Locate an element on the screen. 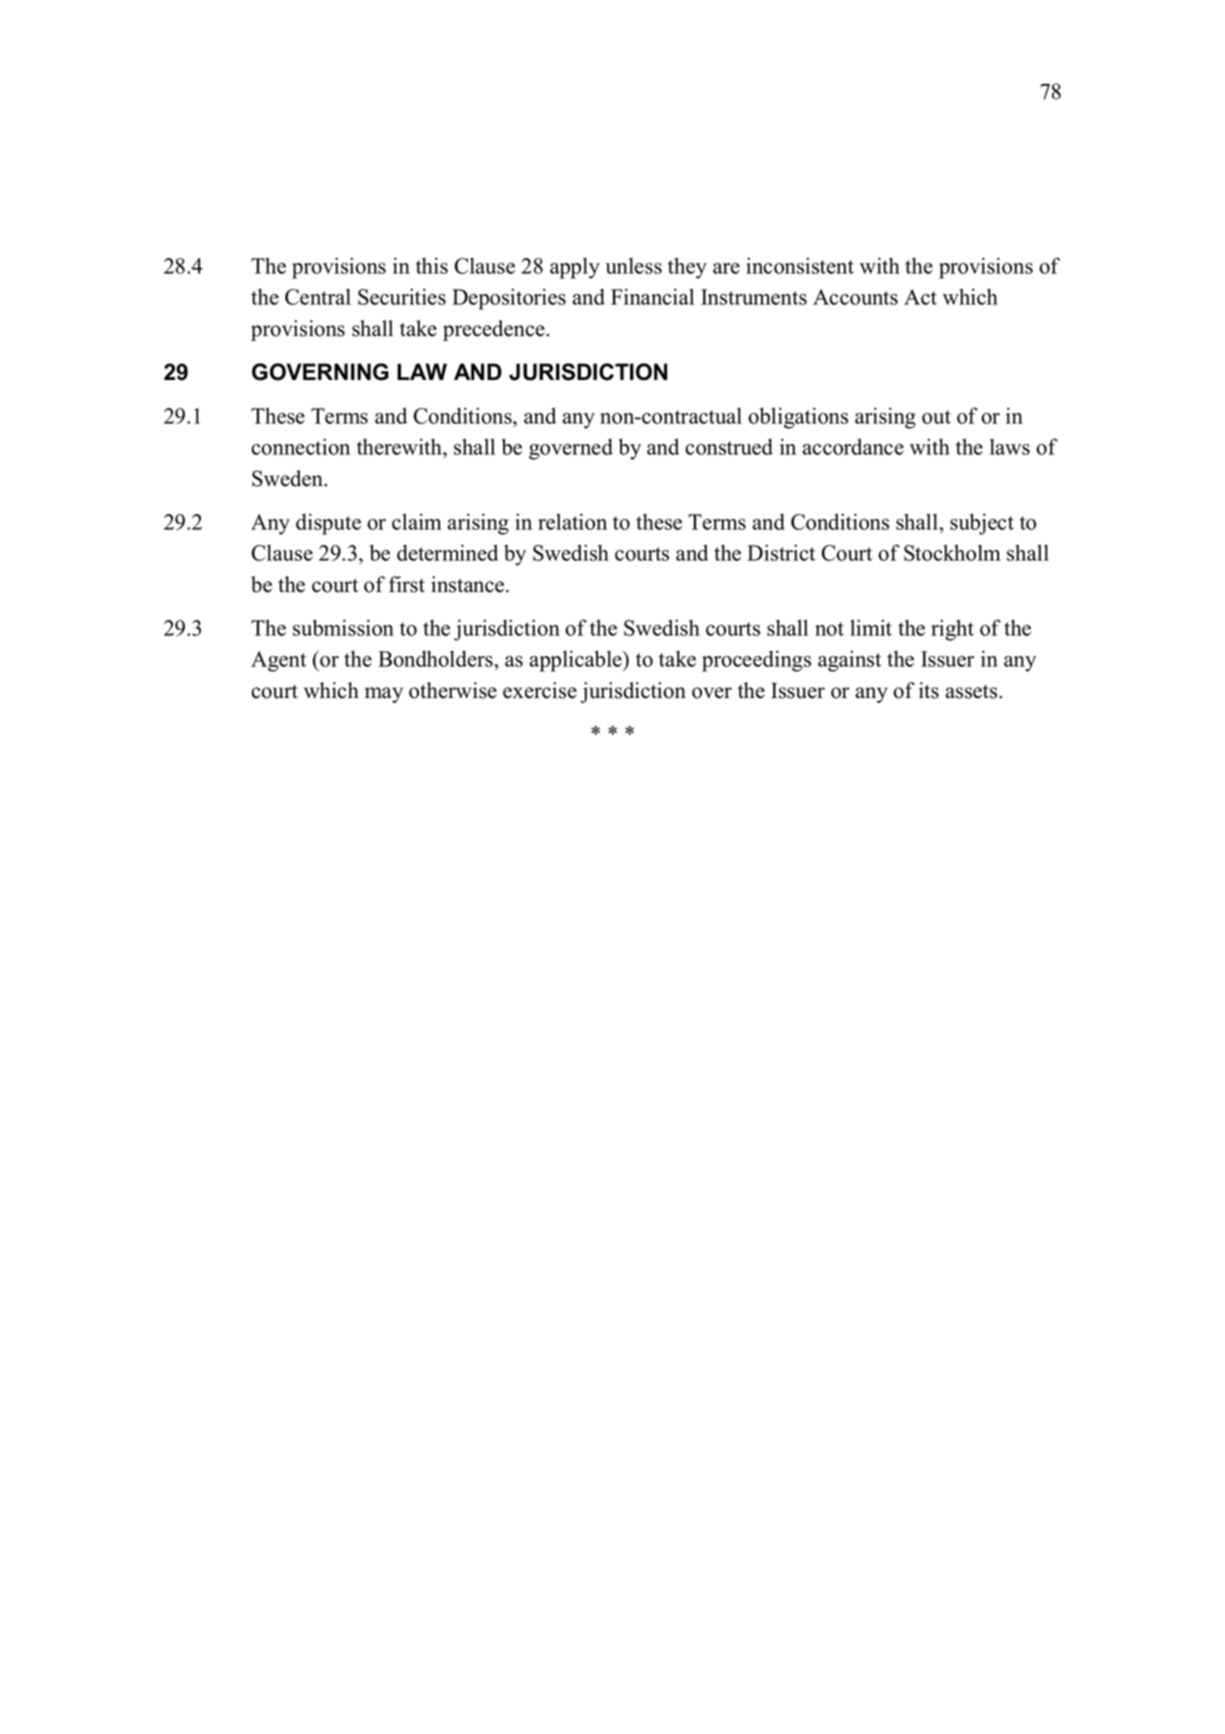  applicable is located at coordinates (577, 661).
